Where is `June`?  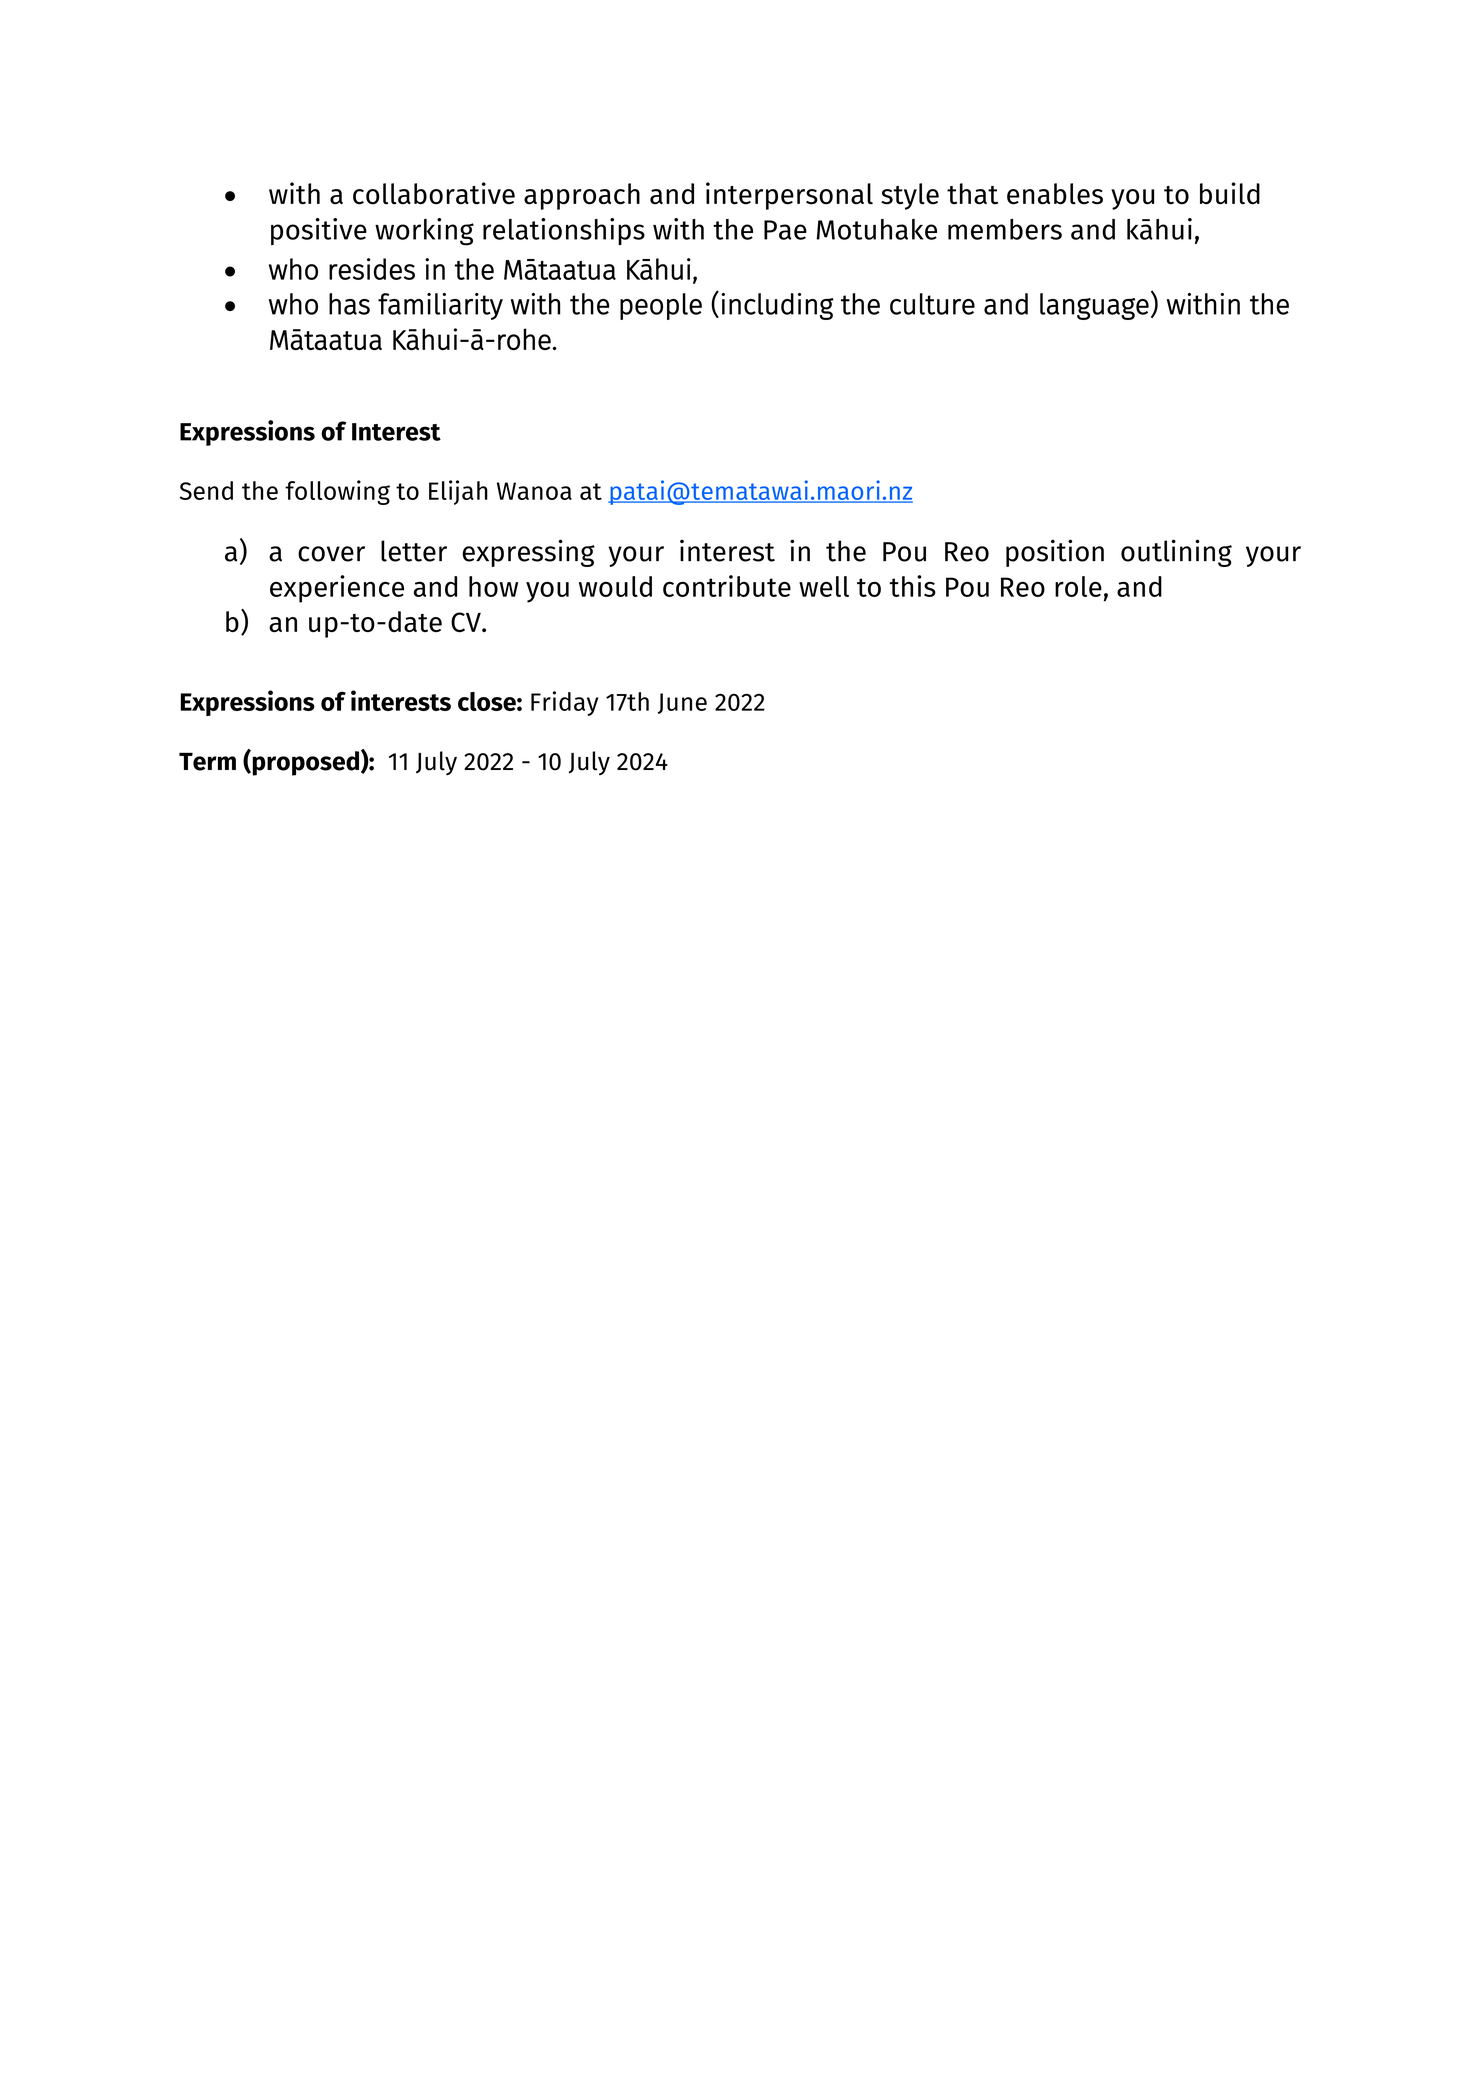
June is located at coordinates (682, 703).
